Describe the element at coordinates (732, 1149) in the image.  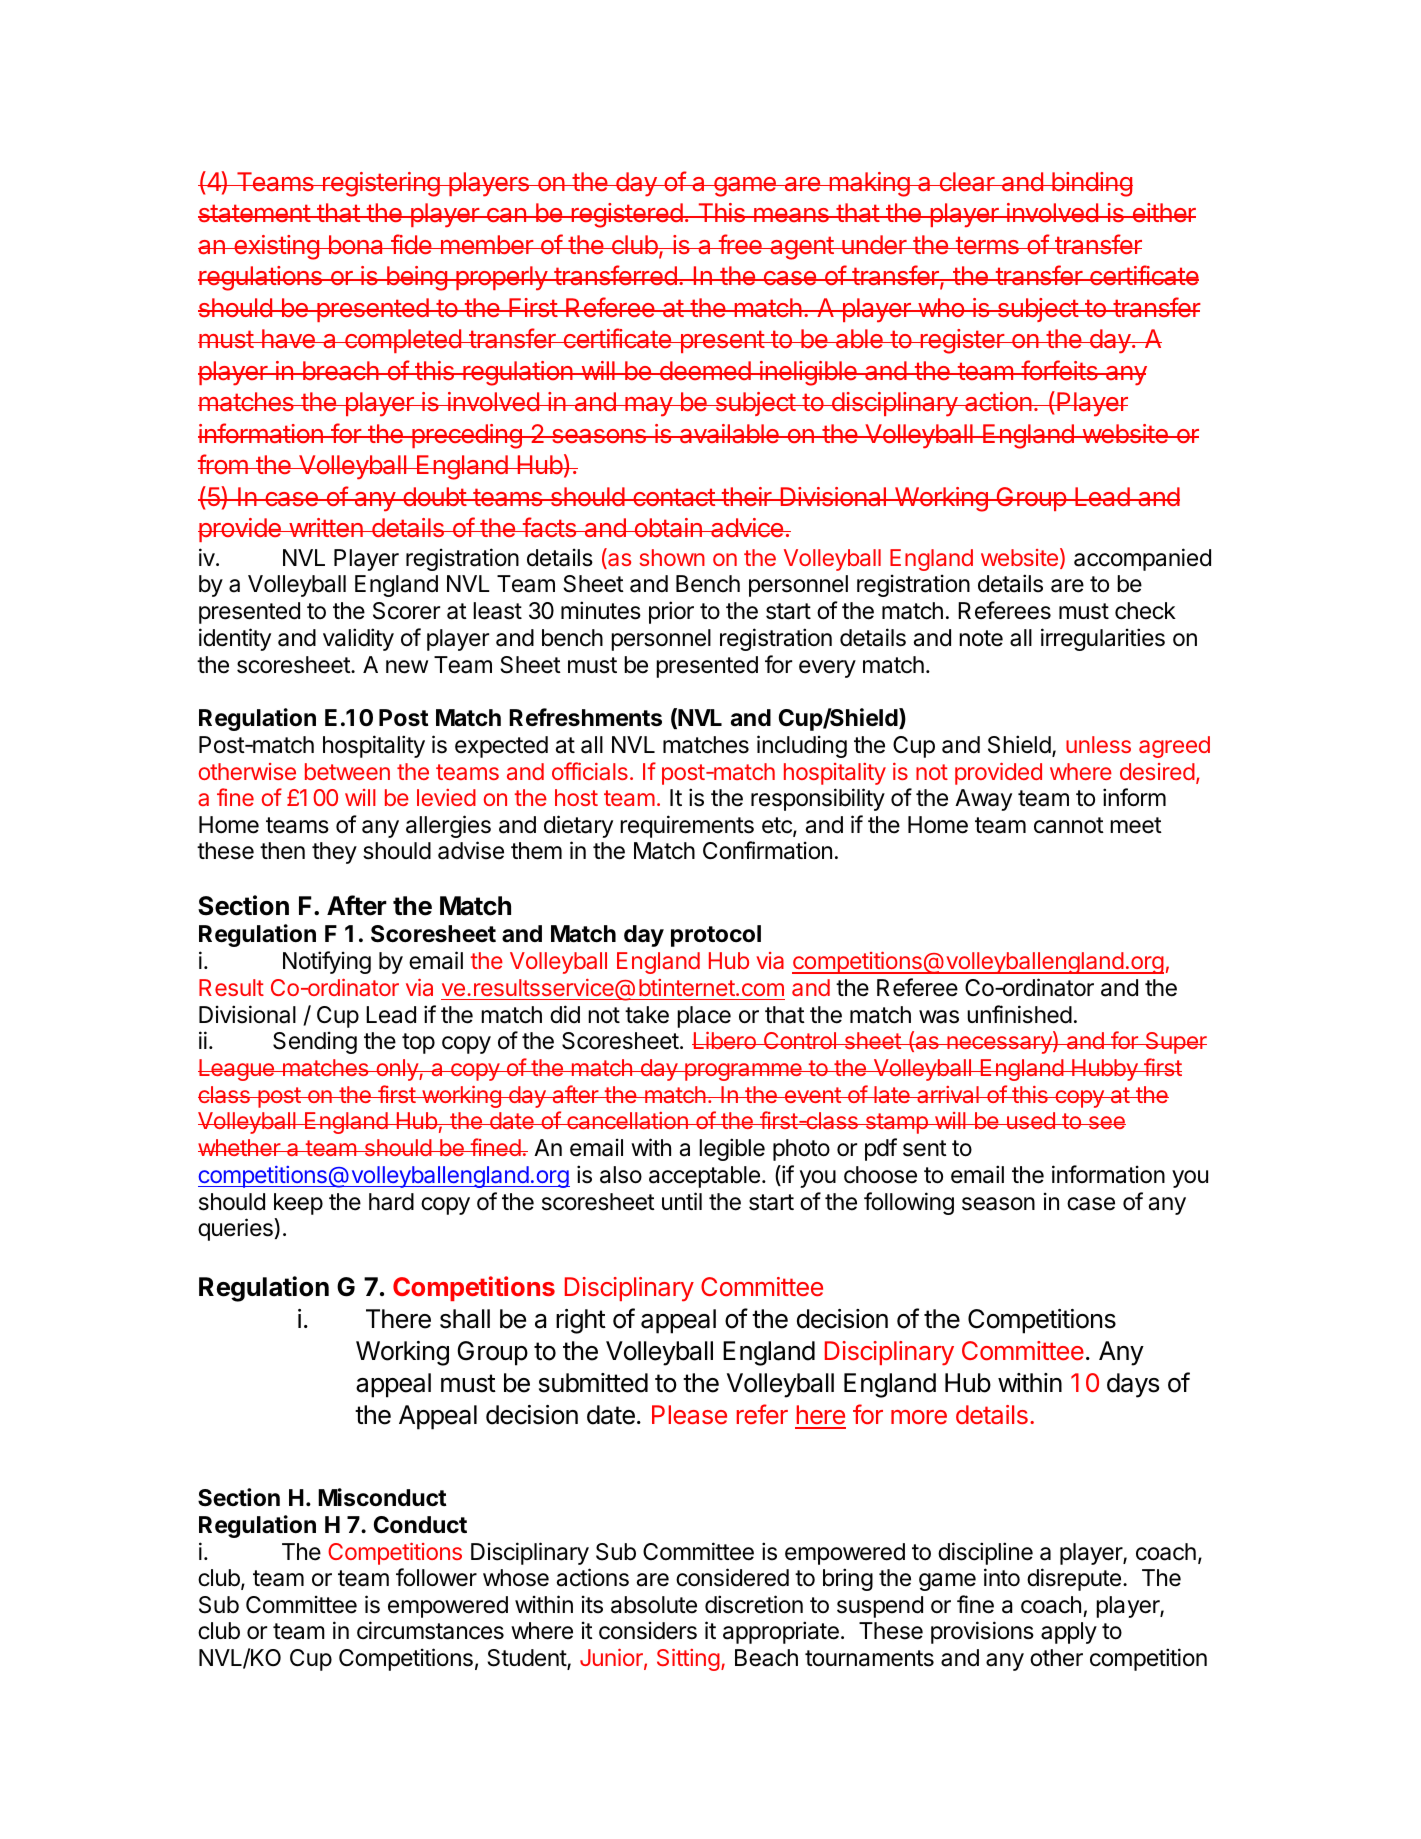
I see `legible` at that location.
